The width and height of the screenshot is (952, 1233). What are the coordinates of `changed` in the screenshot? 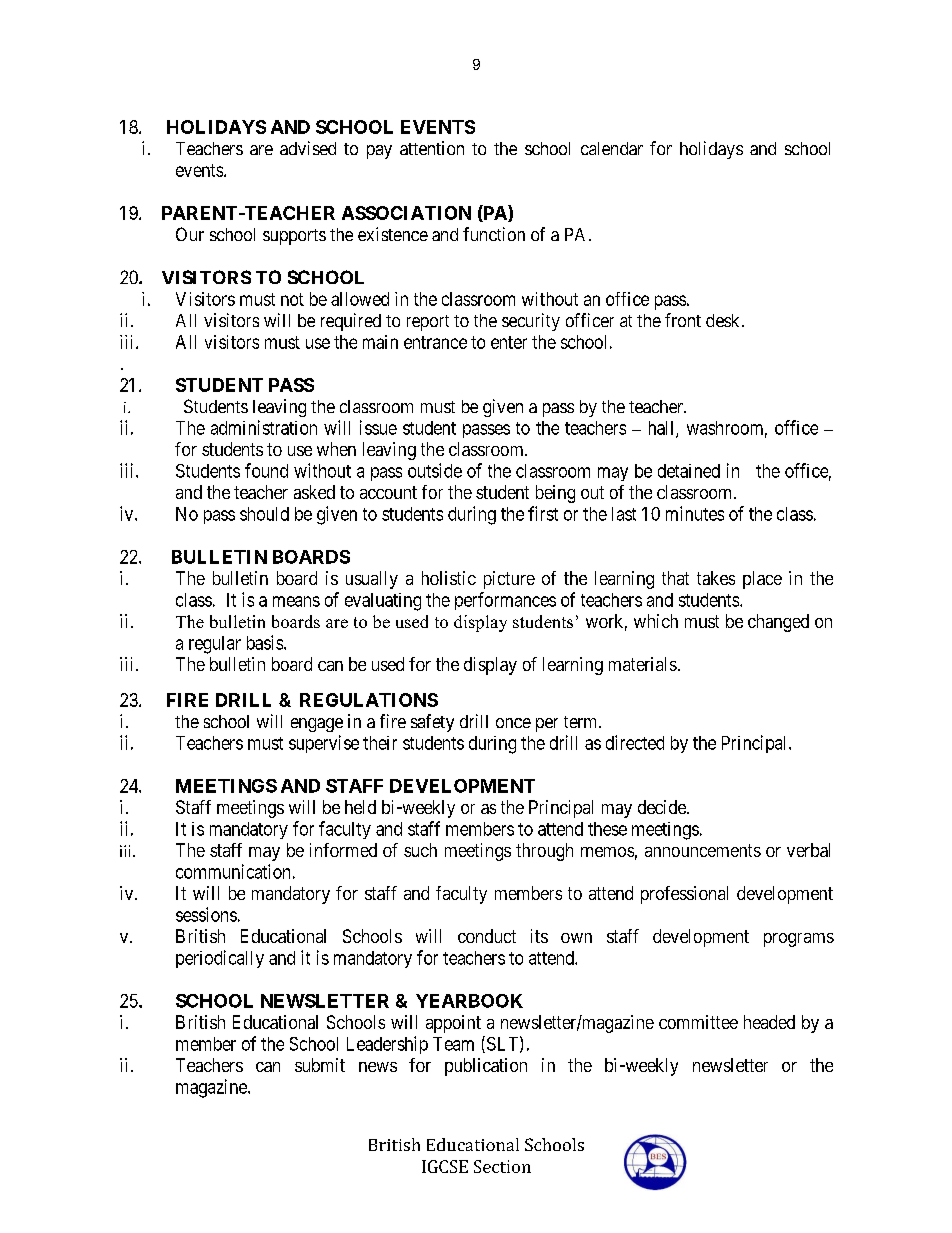 It's located at (778, 623).
